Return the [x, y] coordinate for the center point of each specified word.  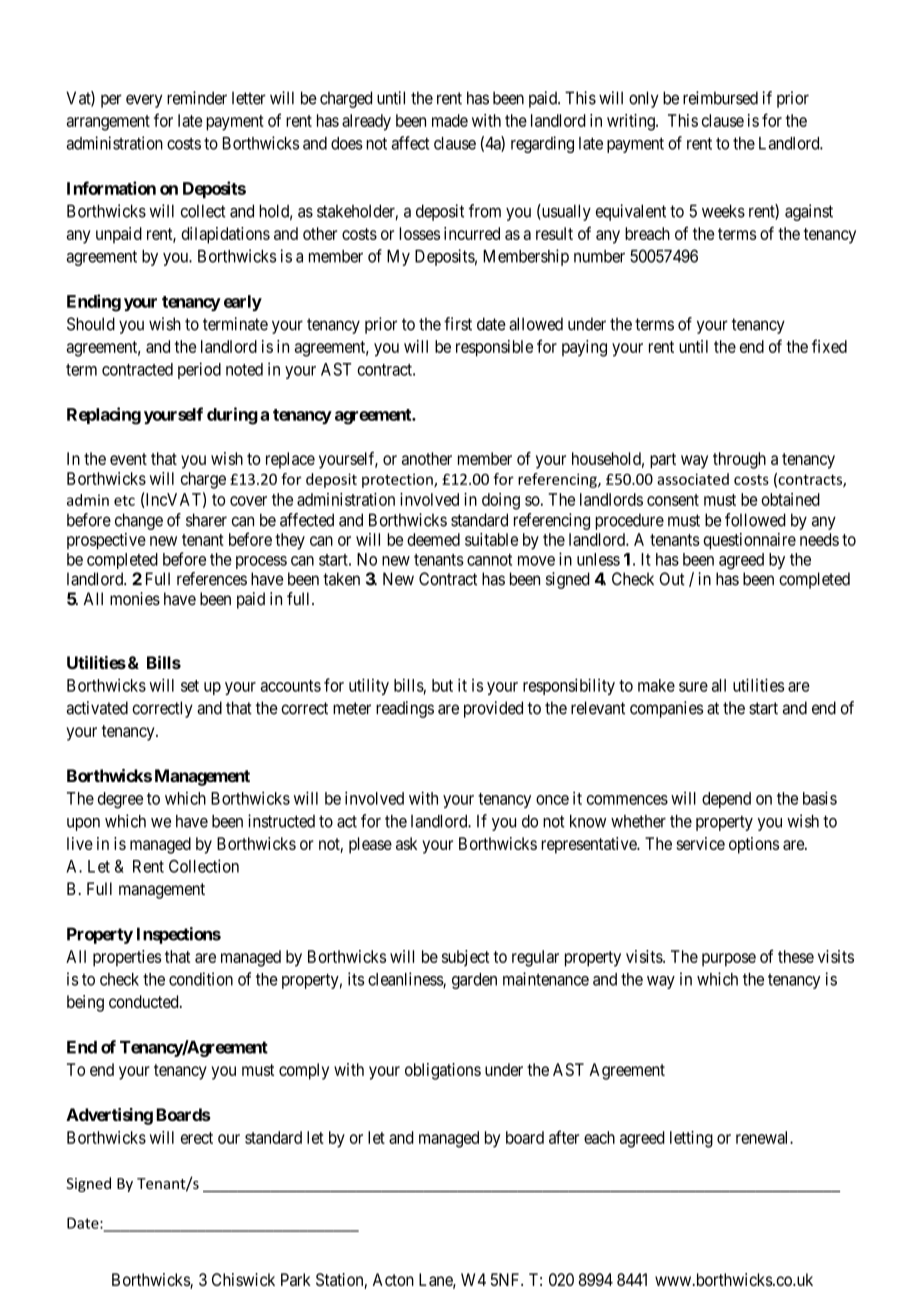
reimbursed [720, 98]
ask [406, 843]
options [754, 845]
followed [755, 520]
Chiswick [243, 1279]
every [144, 101]
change [139, 521]
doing [501, 501]
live [80, 843]
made [450, 120]
